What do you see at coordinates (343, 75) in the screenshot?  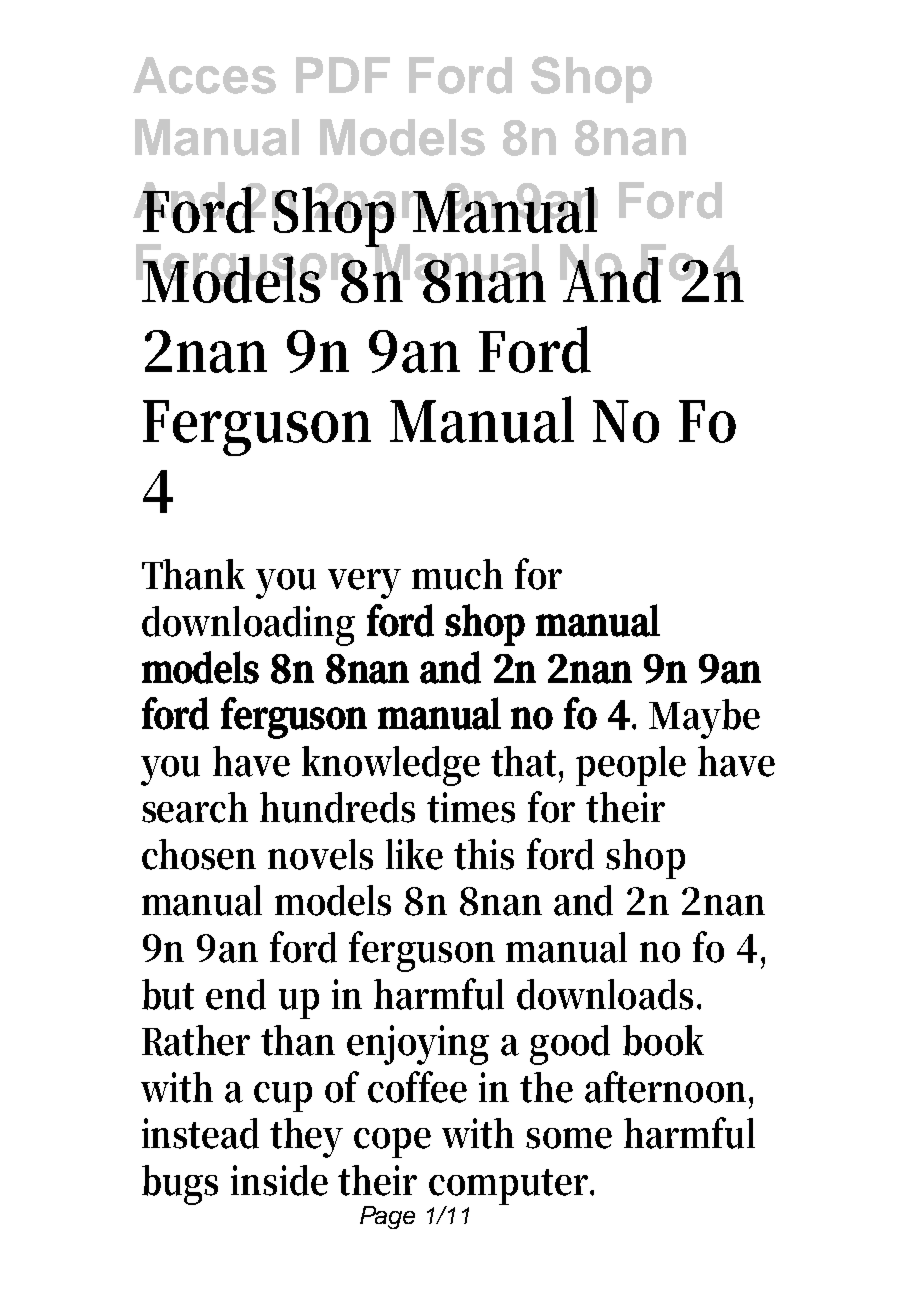 I see `PDF` at bounding box center [343, 75].
